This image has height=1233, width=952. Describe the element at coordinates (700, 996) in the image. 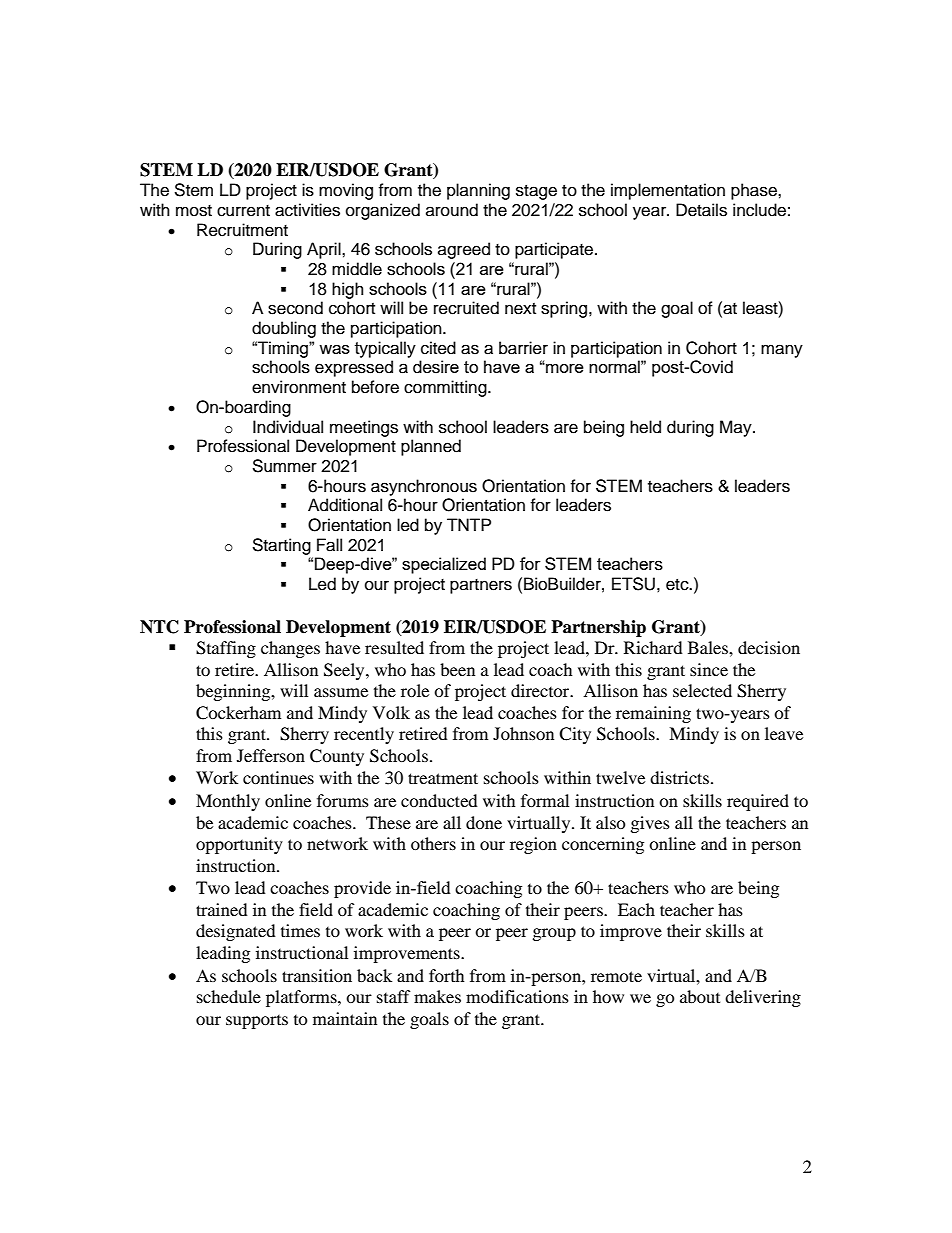

I see `about` at that location.
